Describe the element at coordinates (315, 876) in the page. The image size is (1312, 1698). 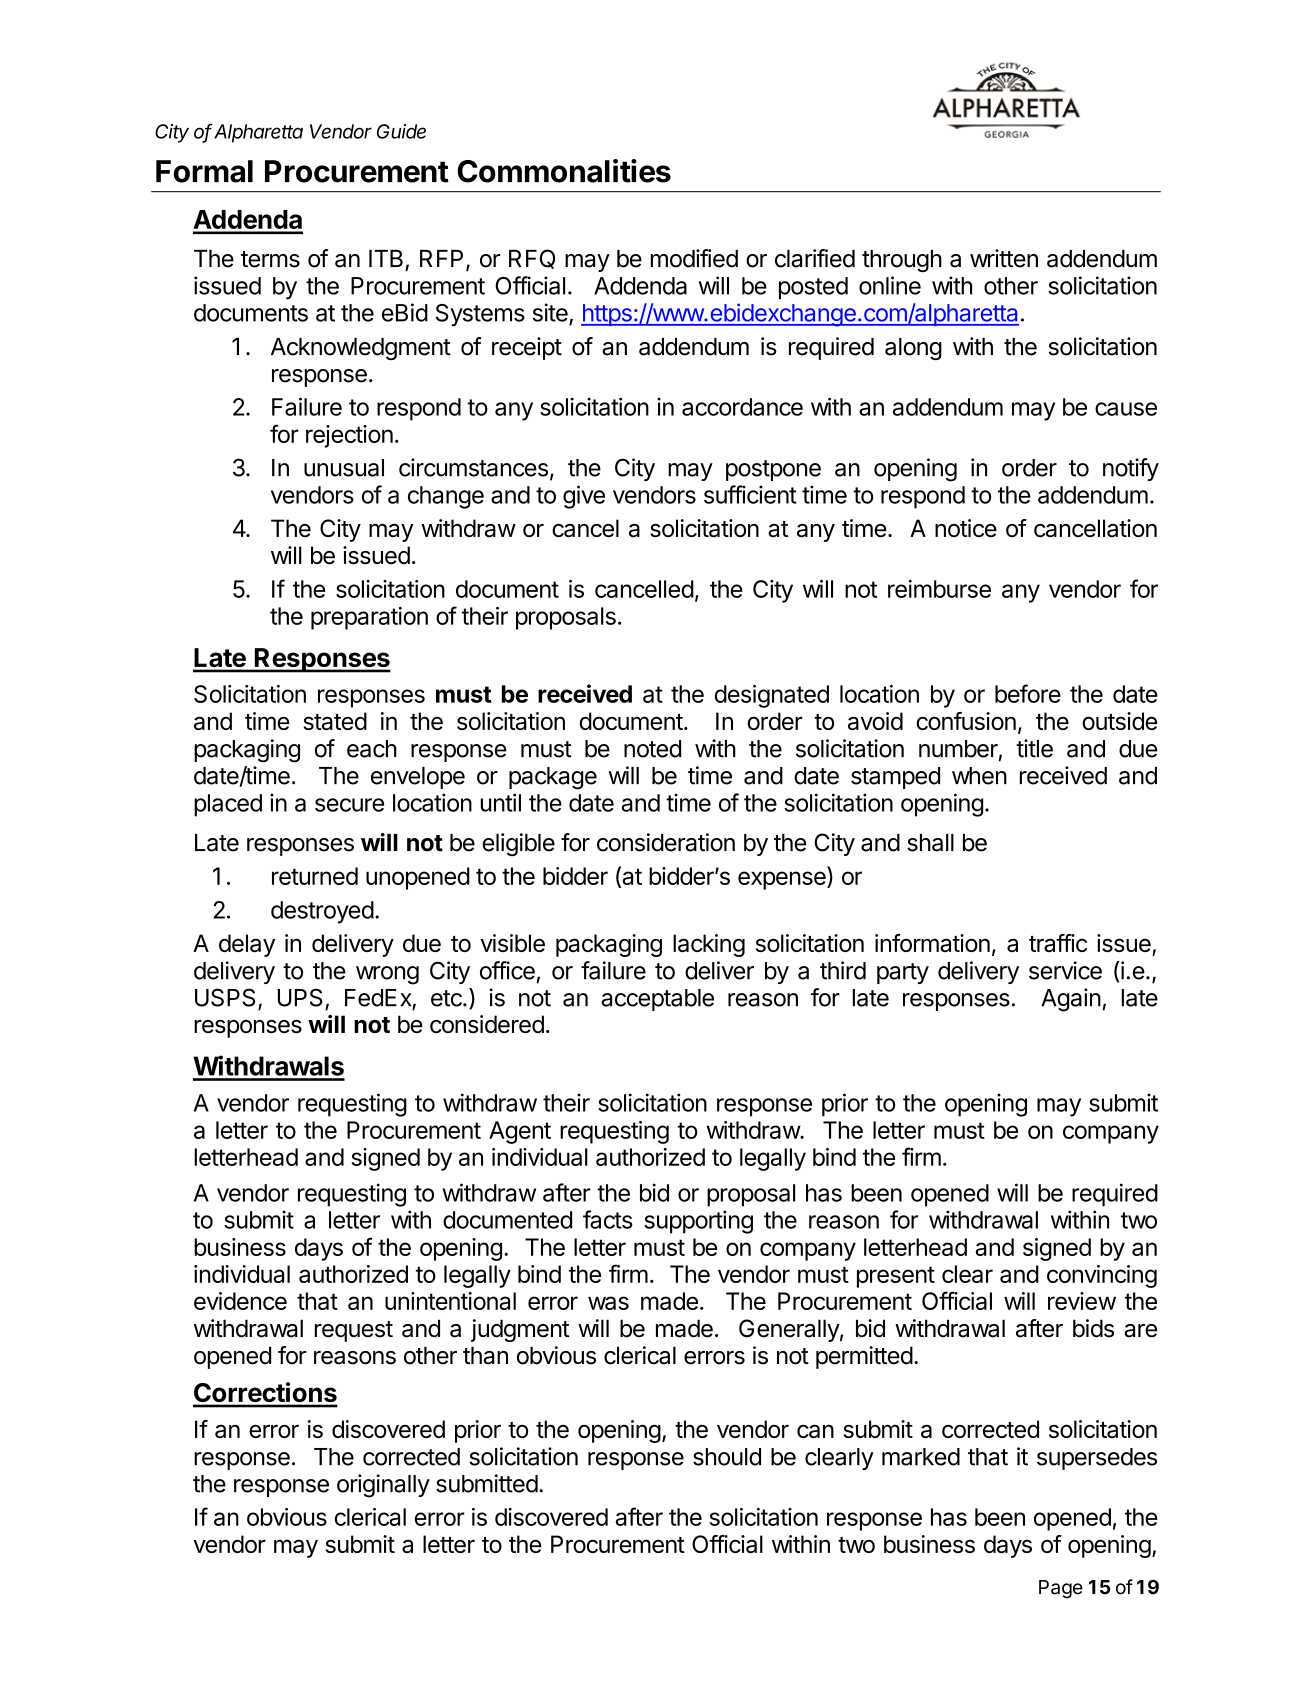
I see `returned` at that location.
